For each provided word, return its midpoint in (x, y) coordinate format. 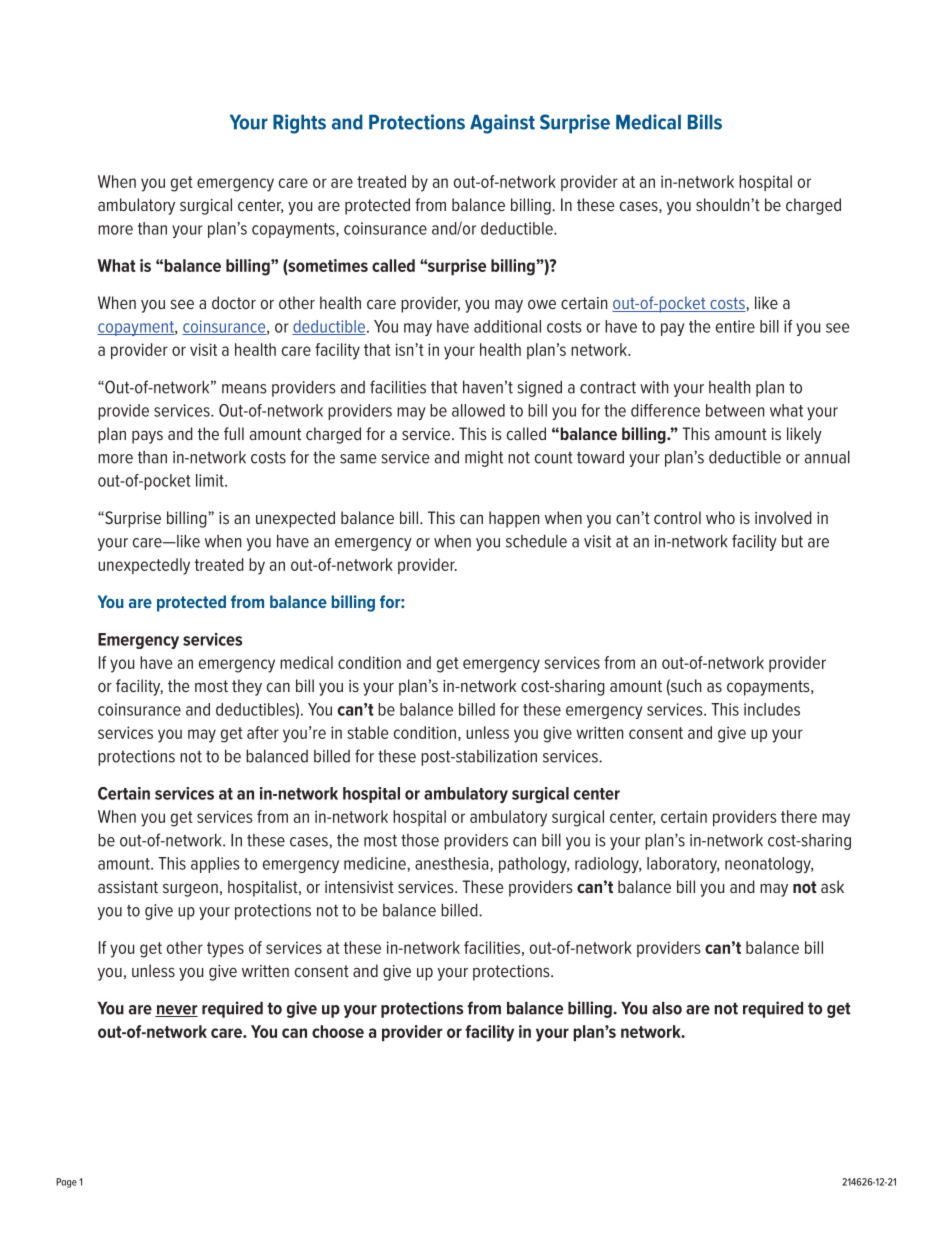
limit (211, 480)
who (720, 517)
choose (338, 1031)
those (420, 840)
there (799, 816)
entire (735, 326)
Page (66, 1183)
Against (502, 124)
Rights (299, 124)
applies (215, 865)
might (484, 458)
